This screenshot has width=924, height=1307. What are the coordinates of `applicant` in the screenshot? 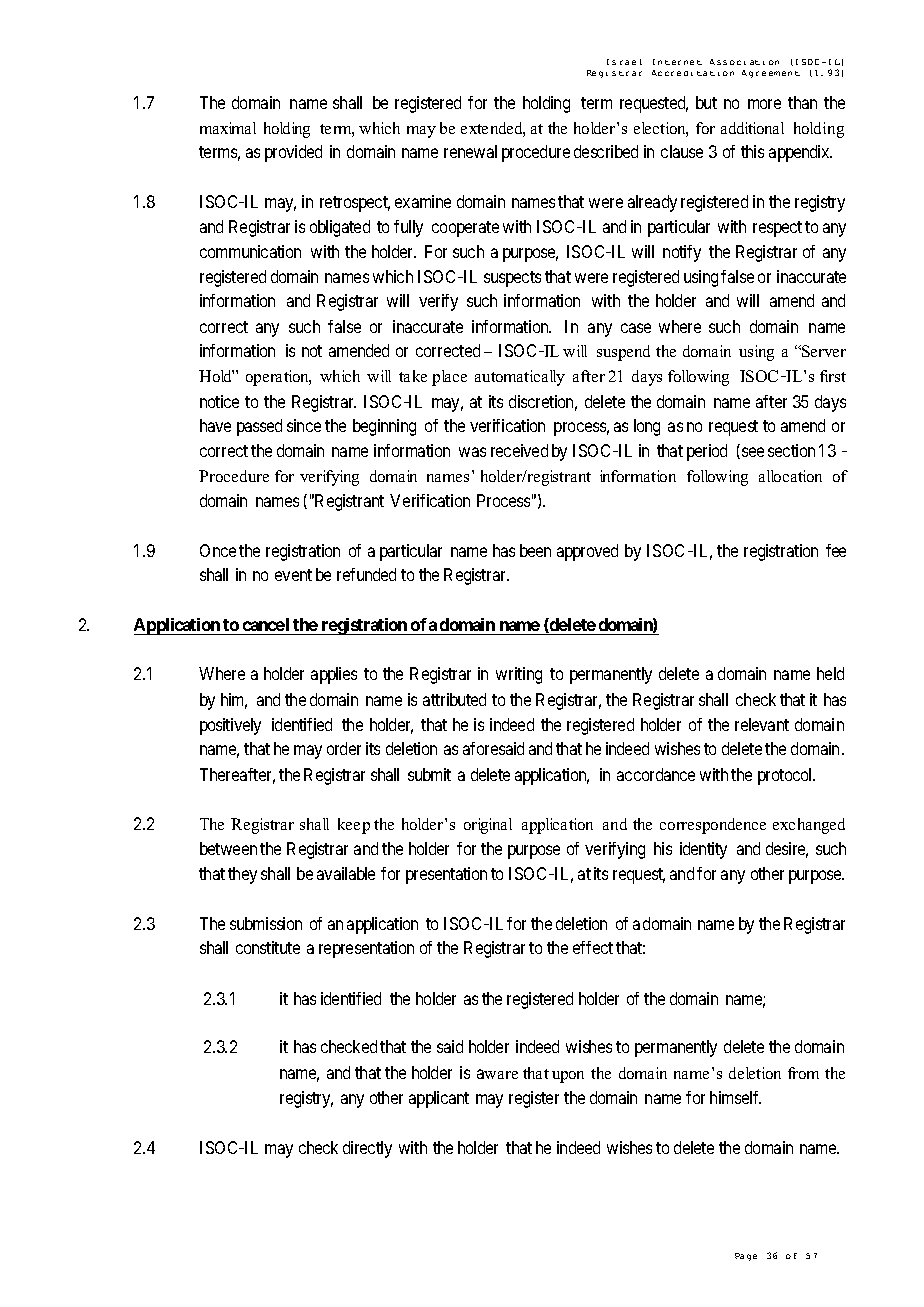 It's located at (439, 1099).
